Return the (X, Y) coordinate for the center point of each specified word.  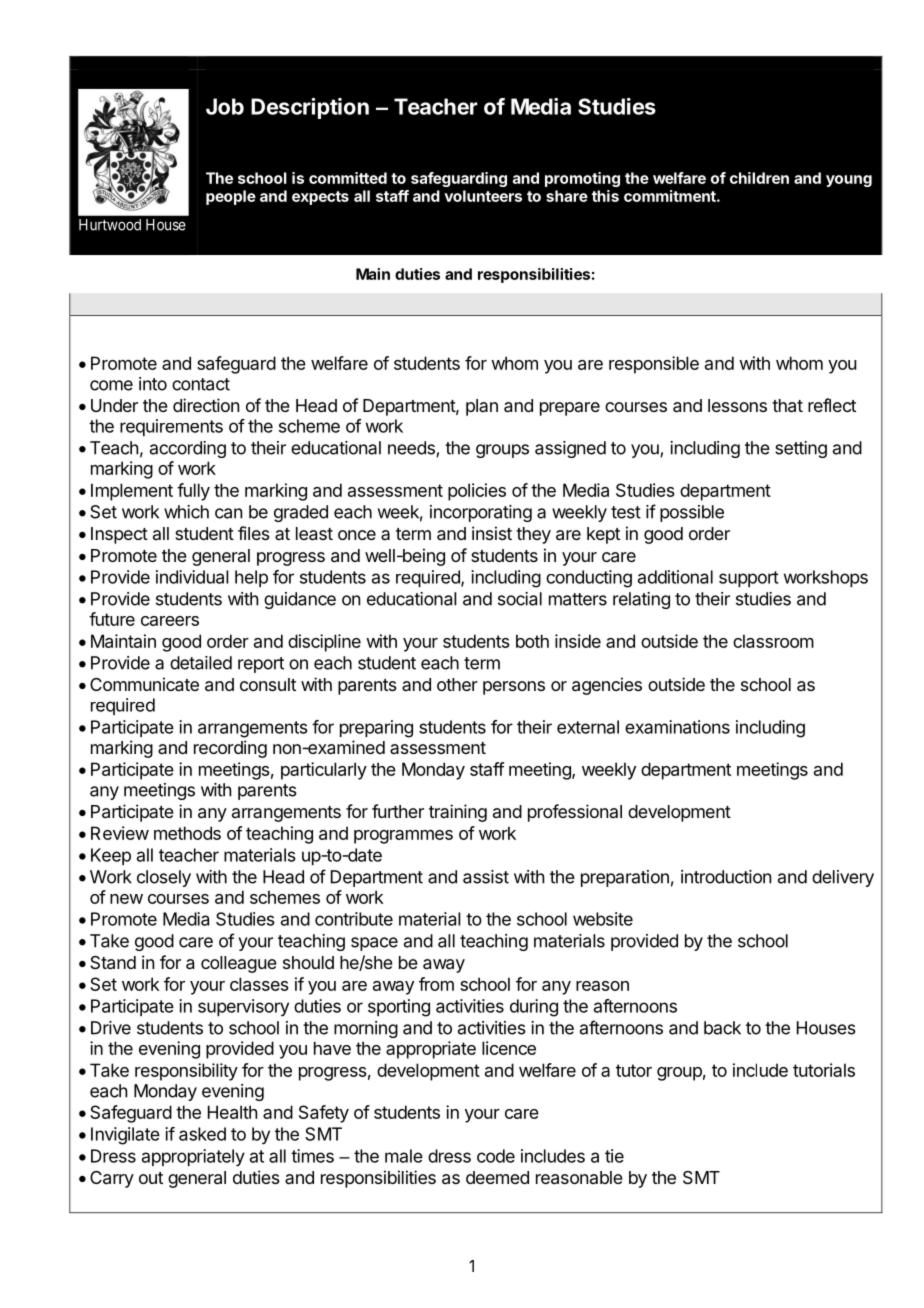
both (532, 641)
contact (201, 384)
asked (202, 1134)
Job (225, 106)
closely (164, 878)
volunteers (483, 196)
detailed (201, 663)
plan (482, 407)
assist (486, 877)
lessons (737, 405)
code (496, 1156)
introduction (726, 877)
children (759, 178)
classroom (773, 641)
